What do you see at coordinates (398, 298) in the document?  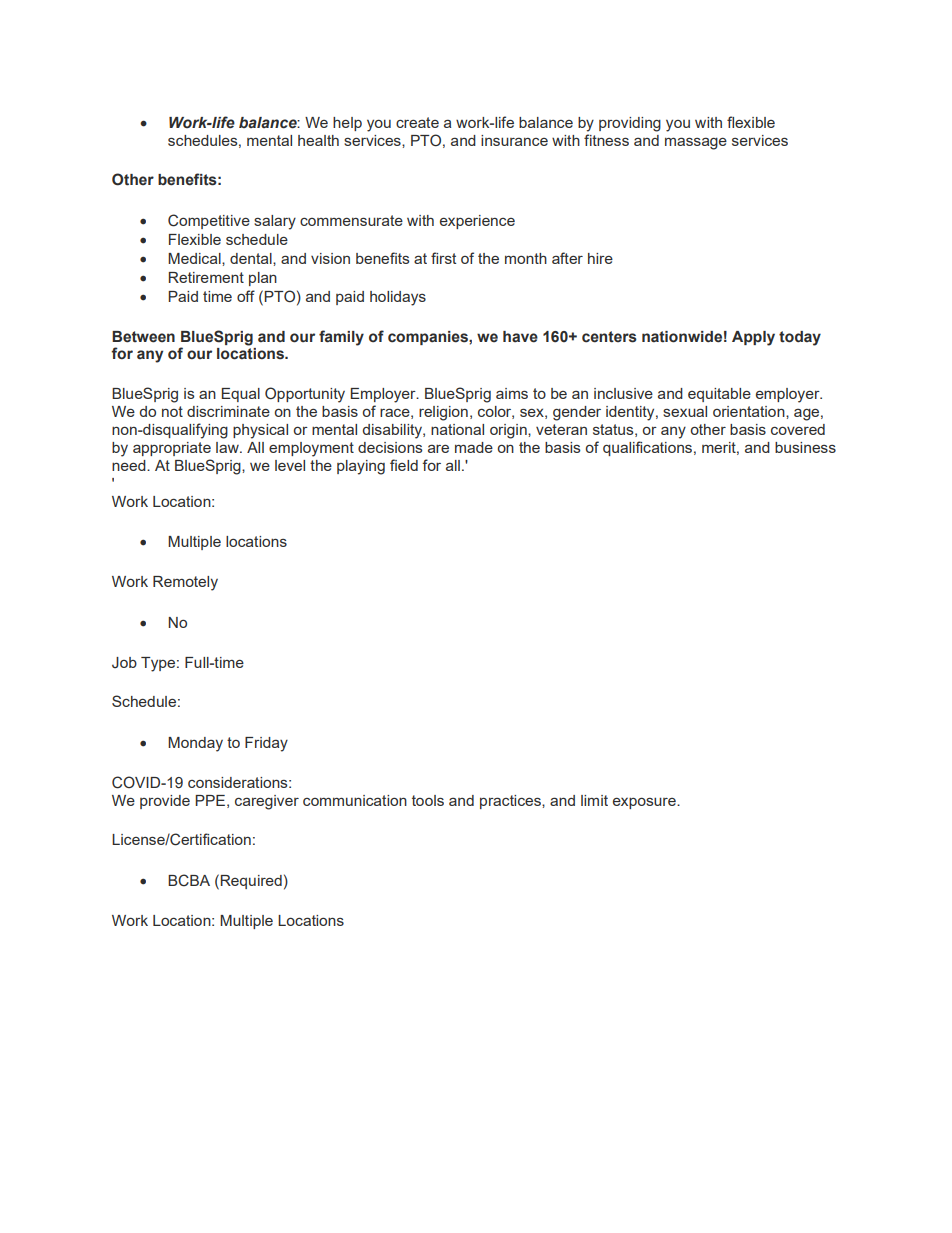 I see `holidays` at bounding box center [398, 298].
